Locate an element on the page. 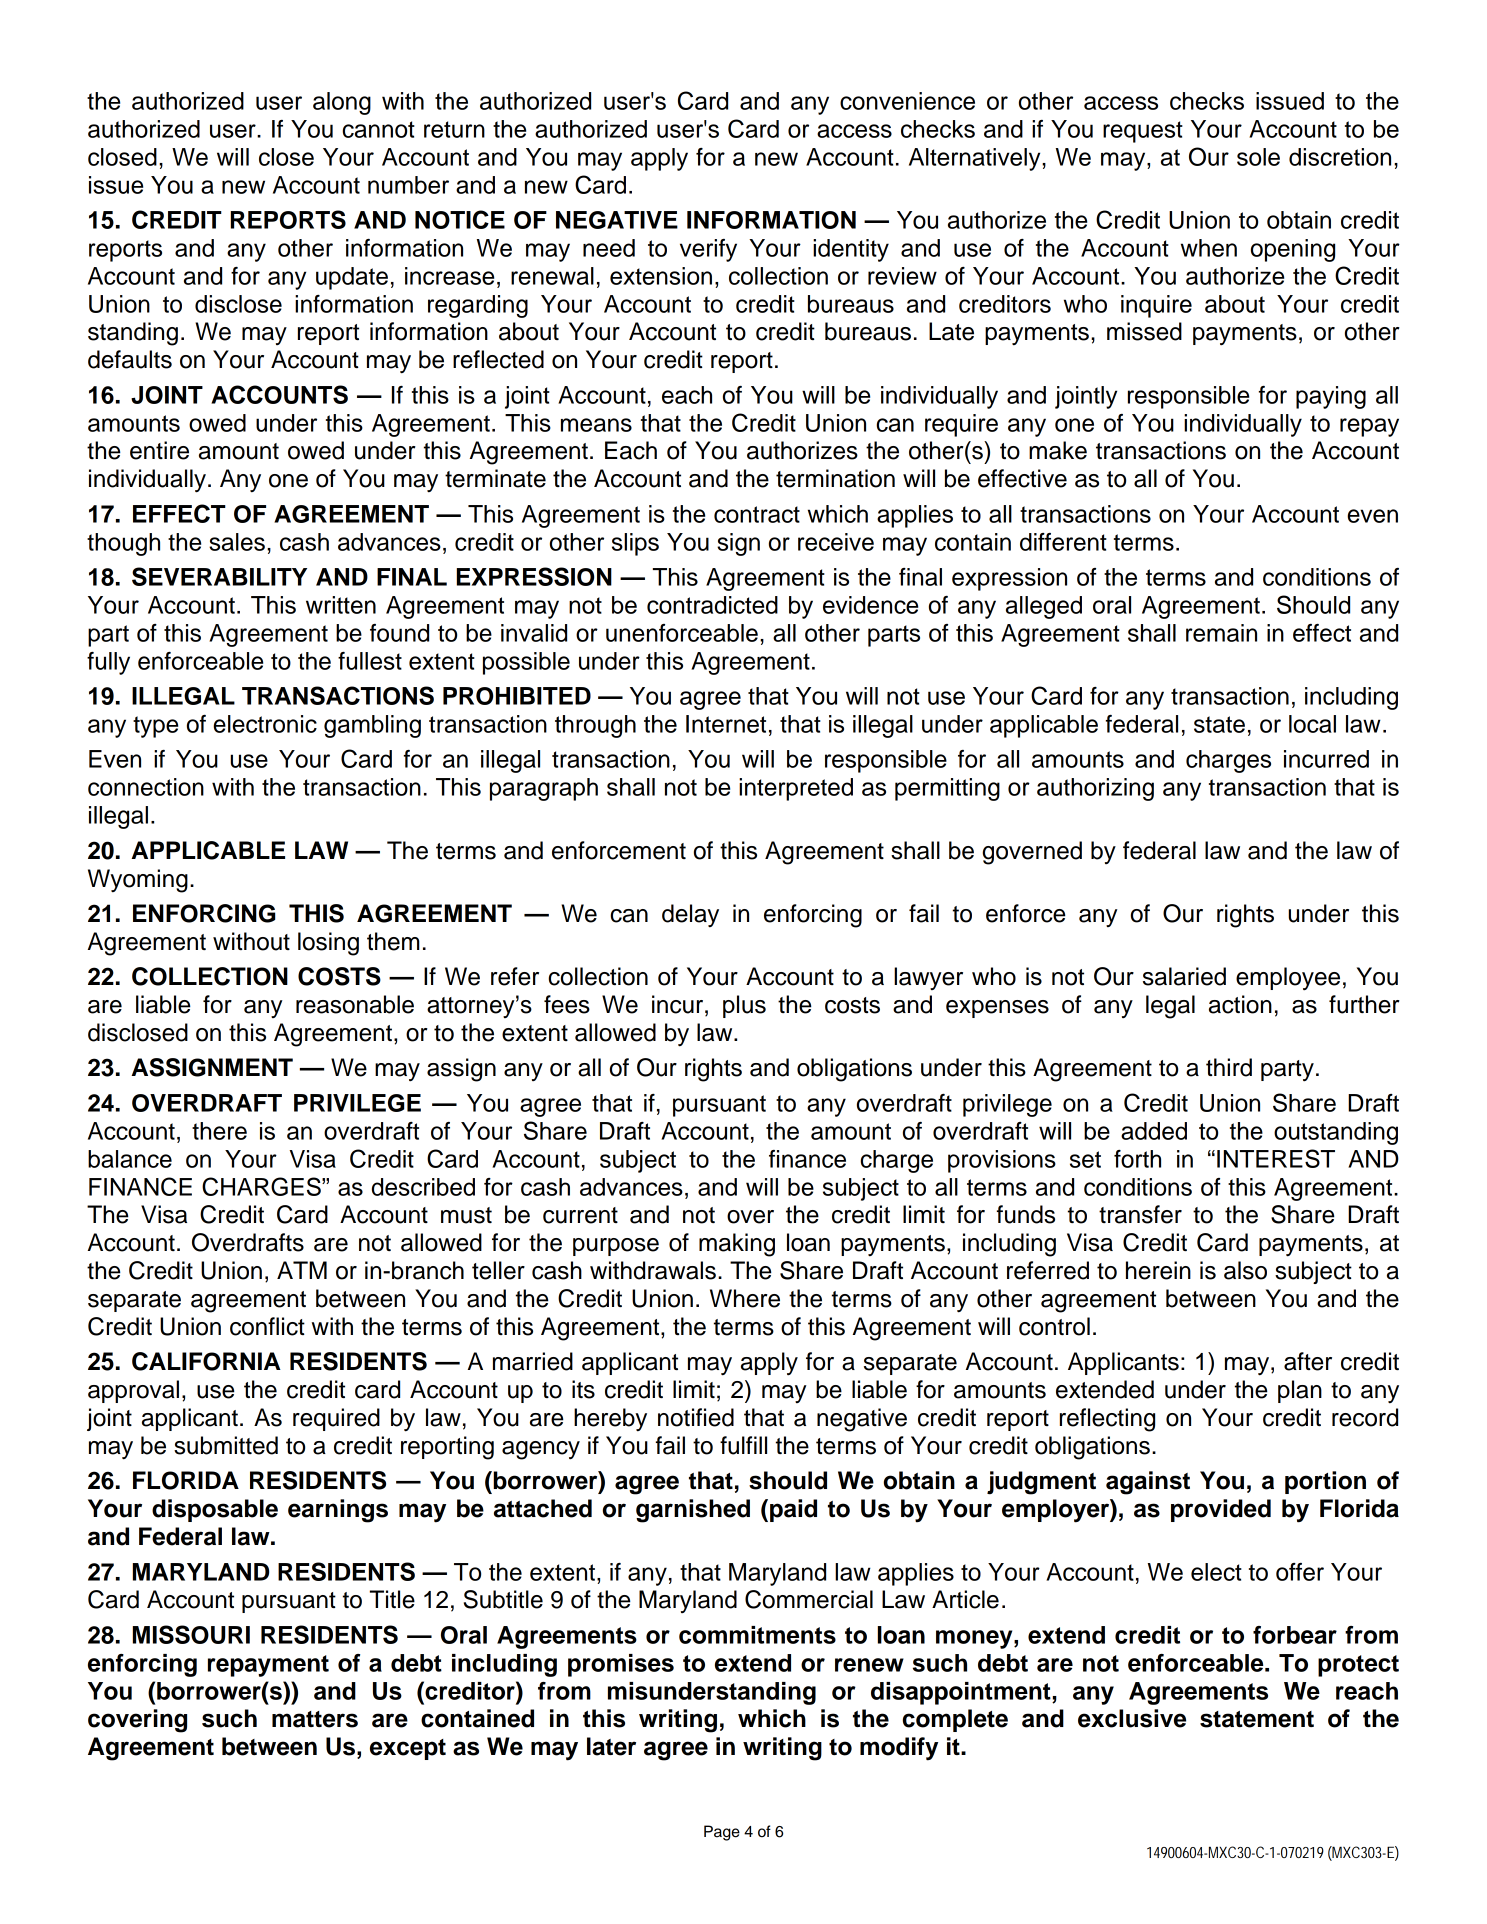  exclusive is located at coordinates (1132, 1718).
